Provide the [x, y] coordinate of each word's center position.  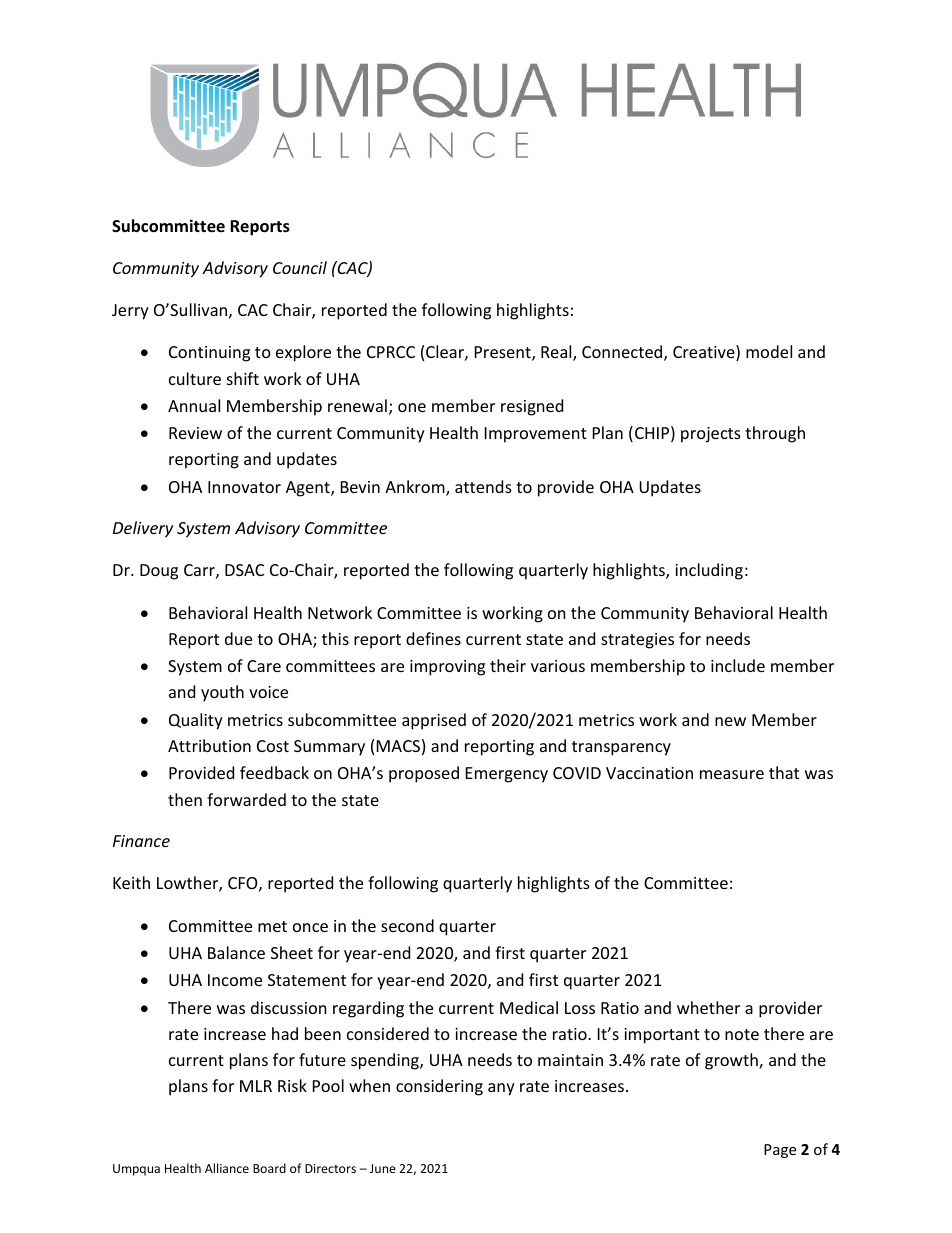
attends [483, 486]
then [185, 799]
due [238, 638]
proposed [424, 774]
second [407, 925]
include [738, 665]
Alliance [227, 1168]
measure [732, 774]
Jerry [130, 312]
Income [235, 980]
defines [433, 638]
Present [504, 353]
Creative [705, 353]
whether [708, 1007]
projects [711, 435]
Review [195, 433]
